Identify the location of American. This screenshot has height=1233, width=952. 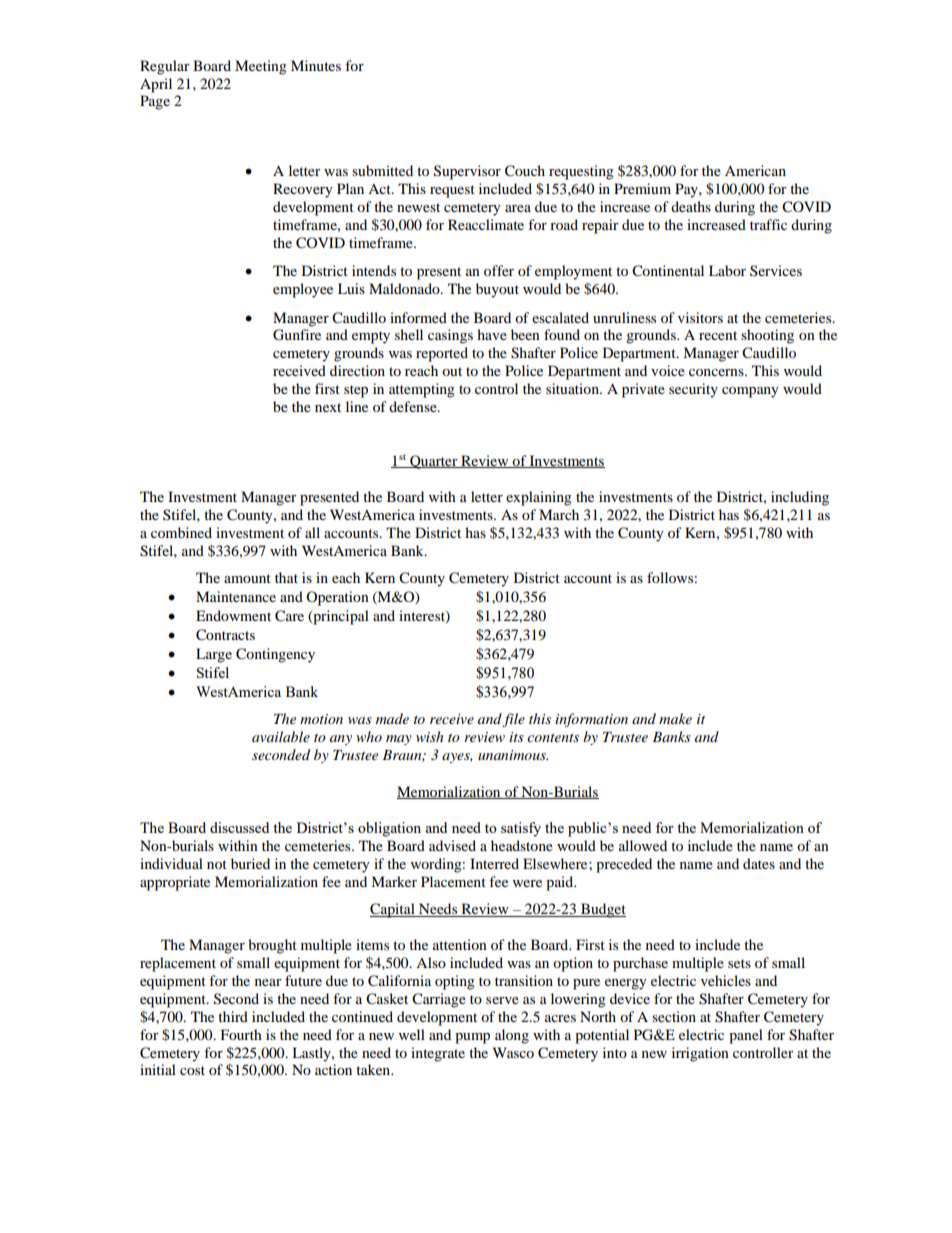
(755, 170).
